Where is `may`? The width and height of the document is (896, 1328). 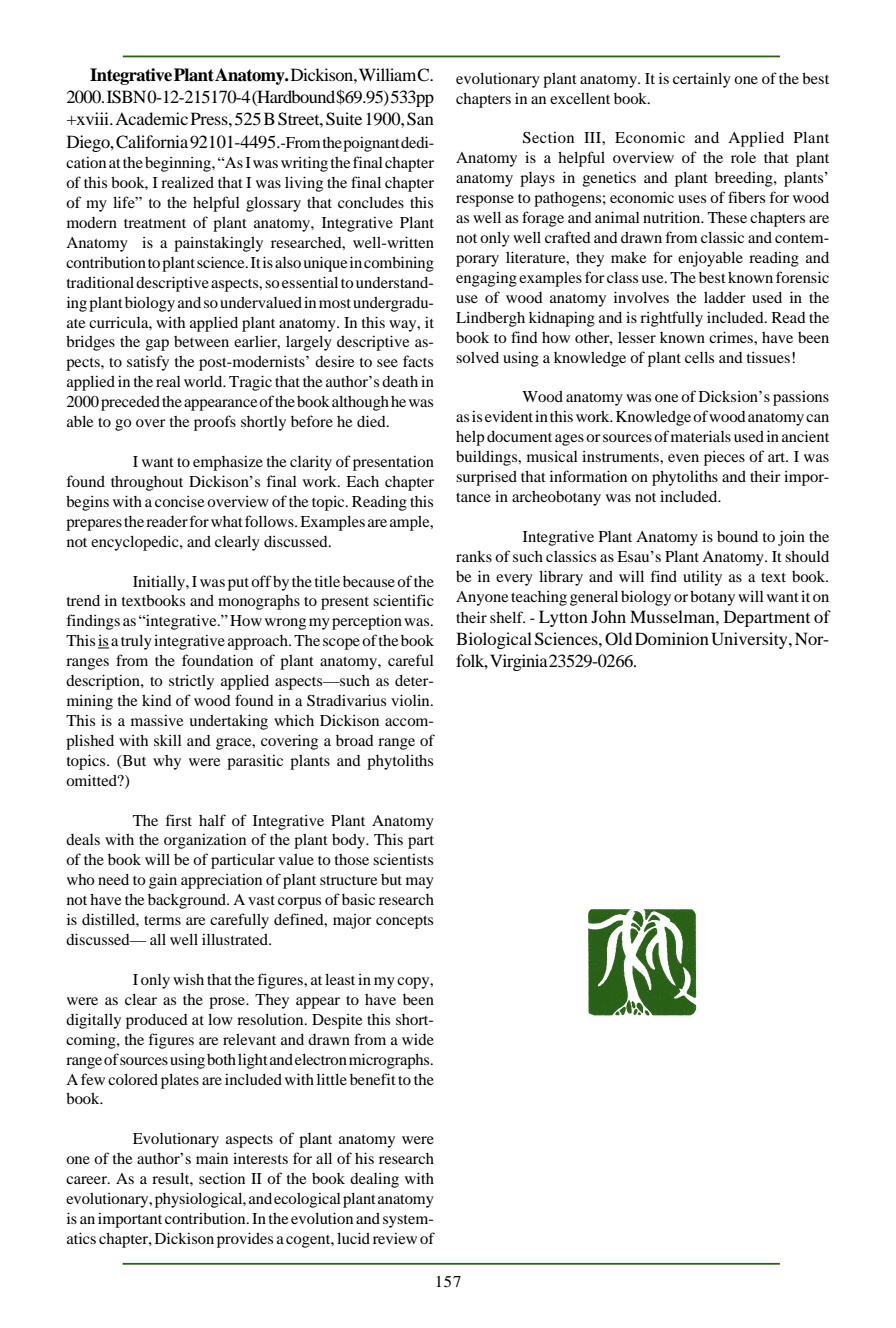 may is located at coordinates (420, 883).
